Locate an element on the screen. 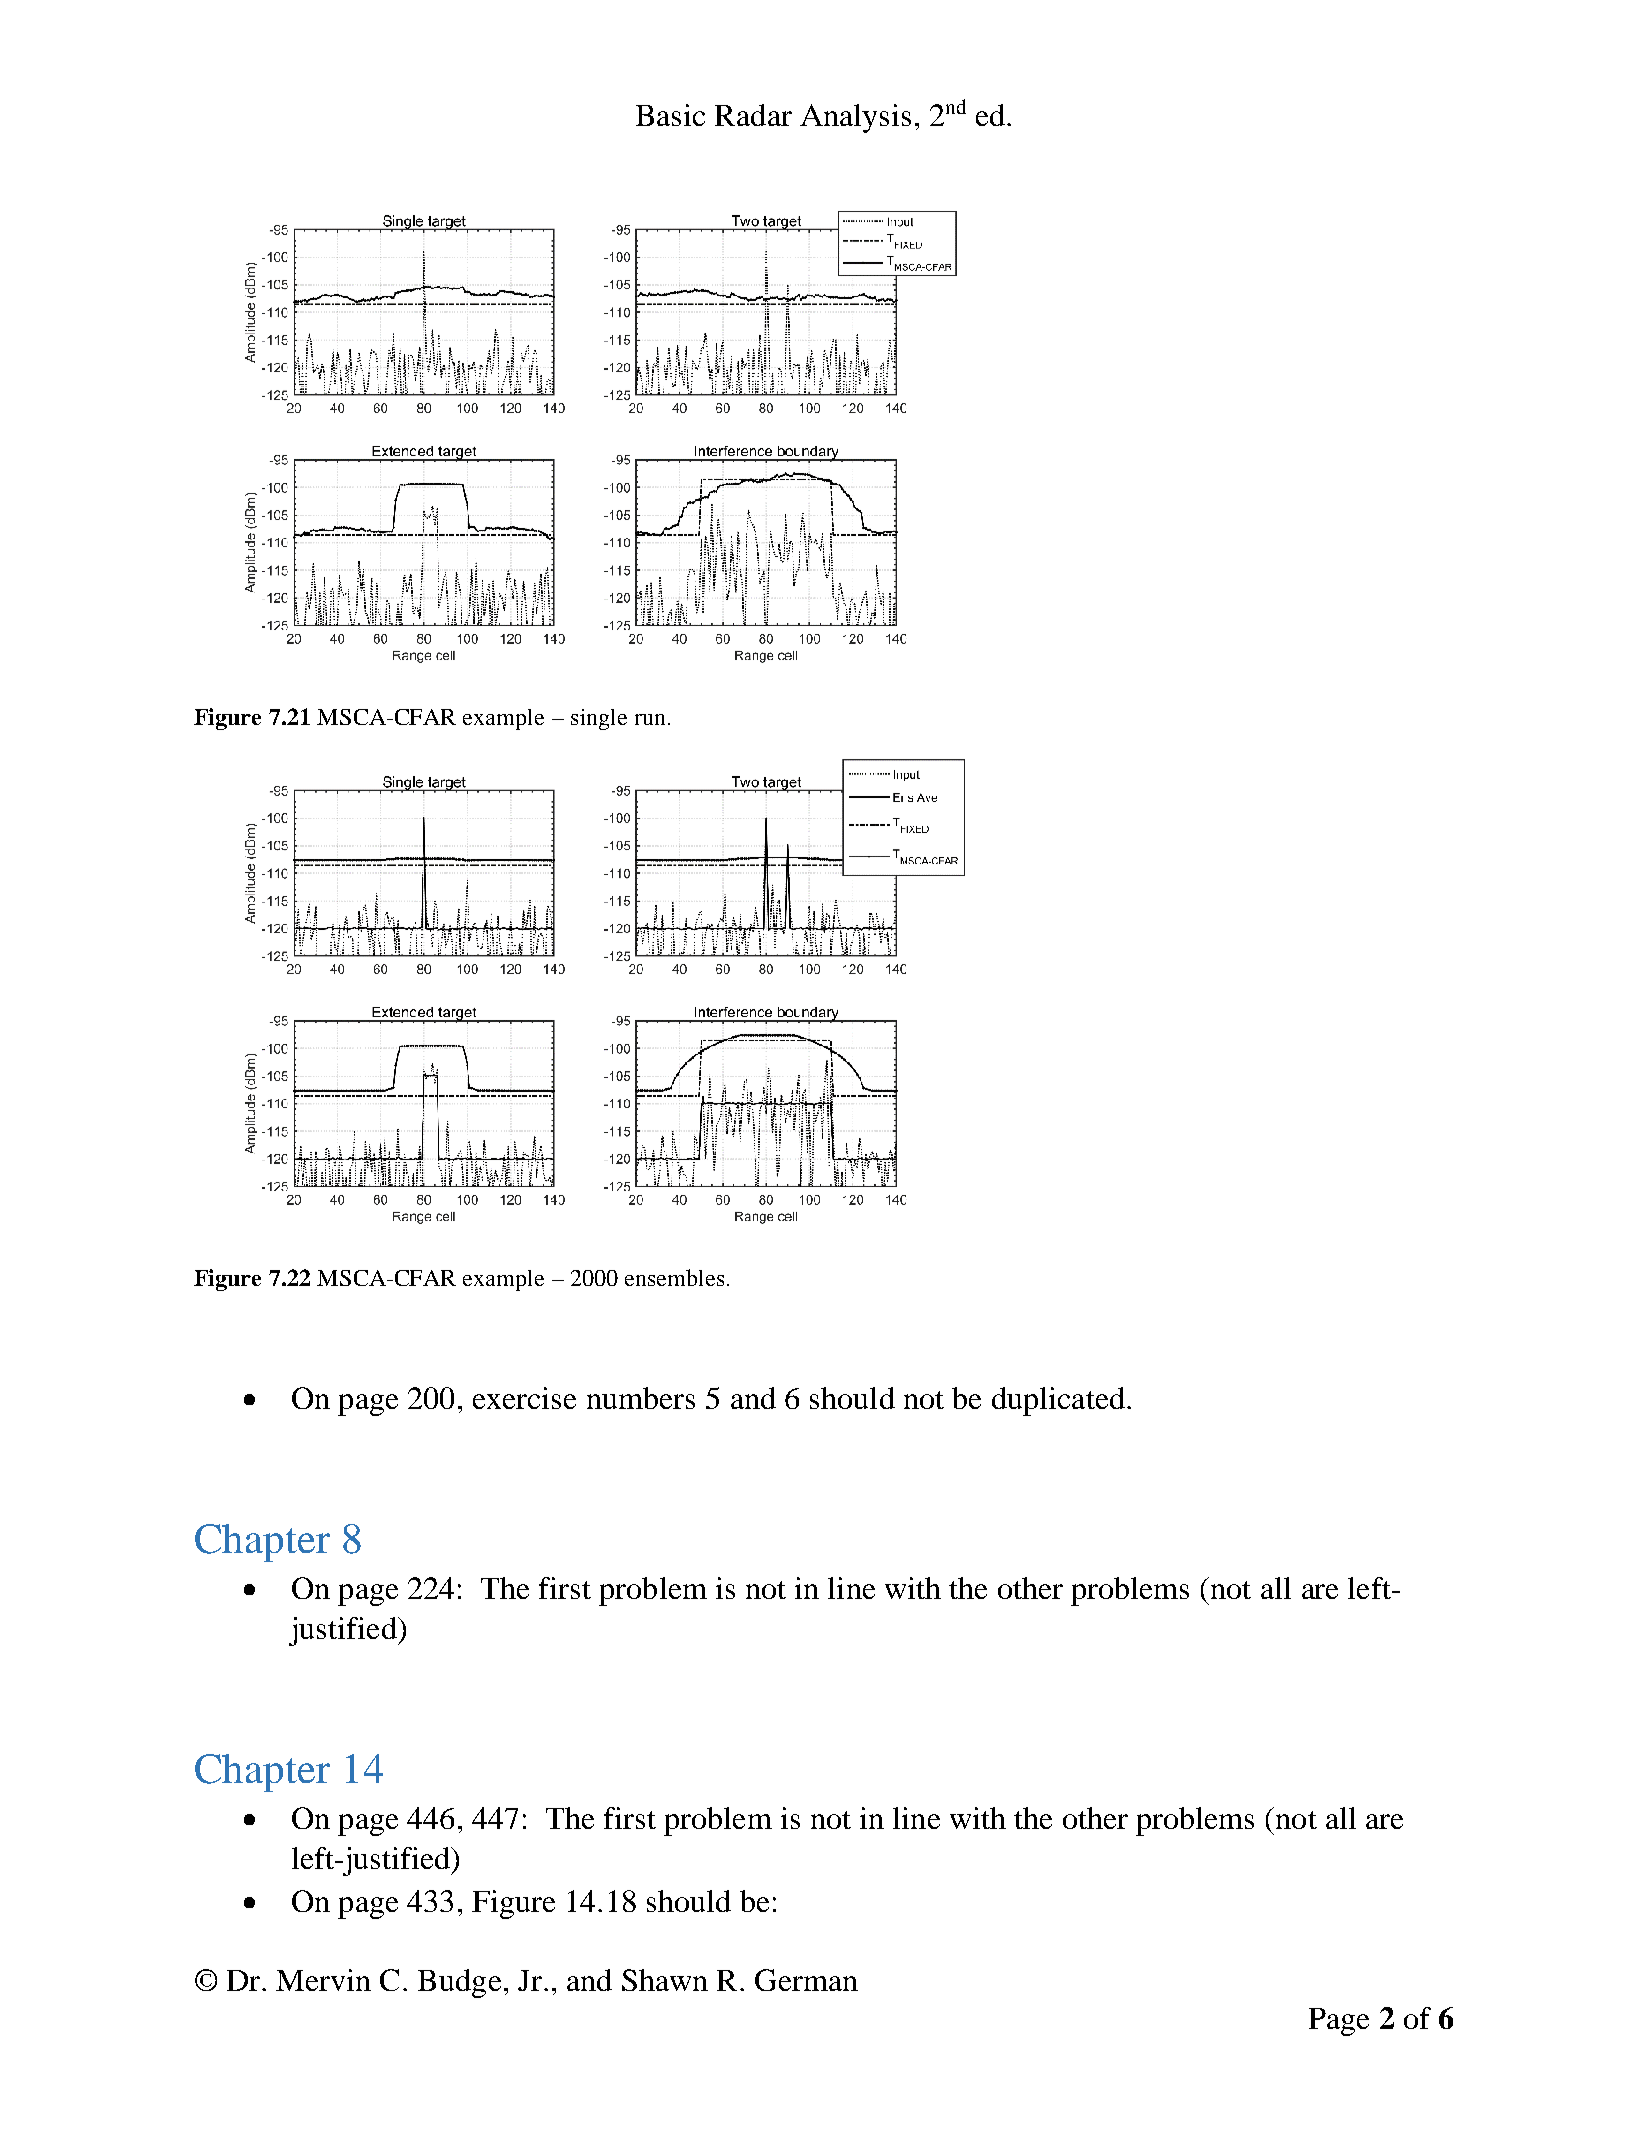 This screenshot has height=2133, width=1648. exercise is located at coordinates (524, 1398).
